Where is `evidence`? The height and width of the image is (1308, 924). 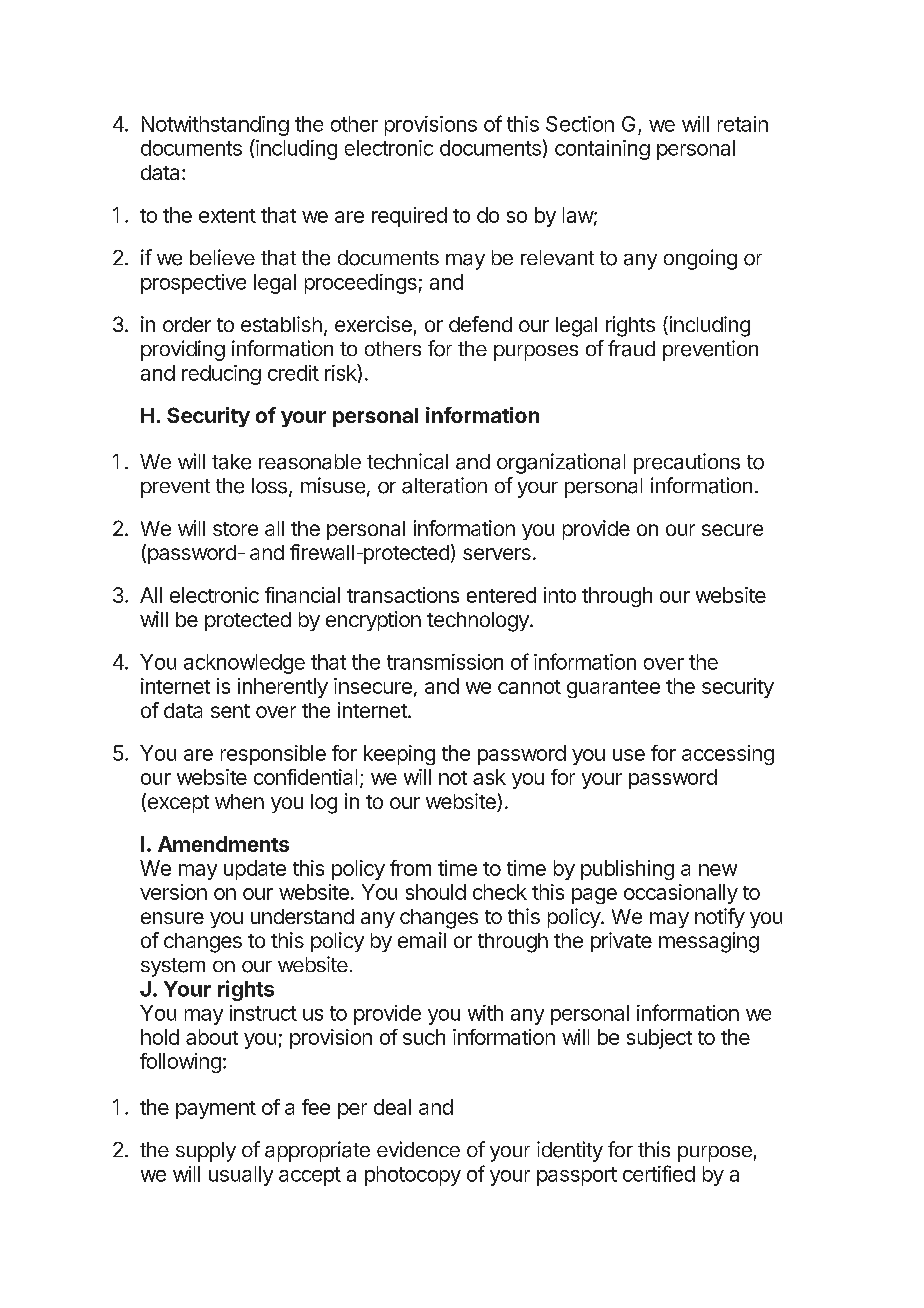 evidence is located at coordinates (418, 1149).
